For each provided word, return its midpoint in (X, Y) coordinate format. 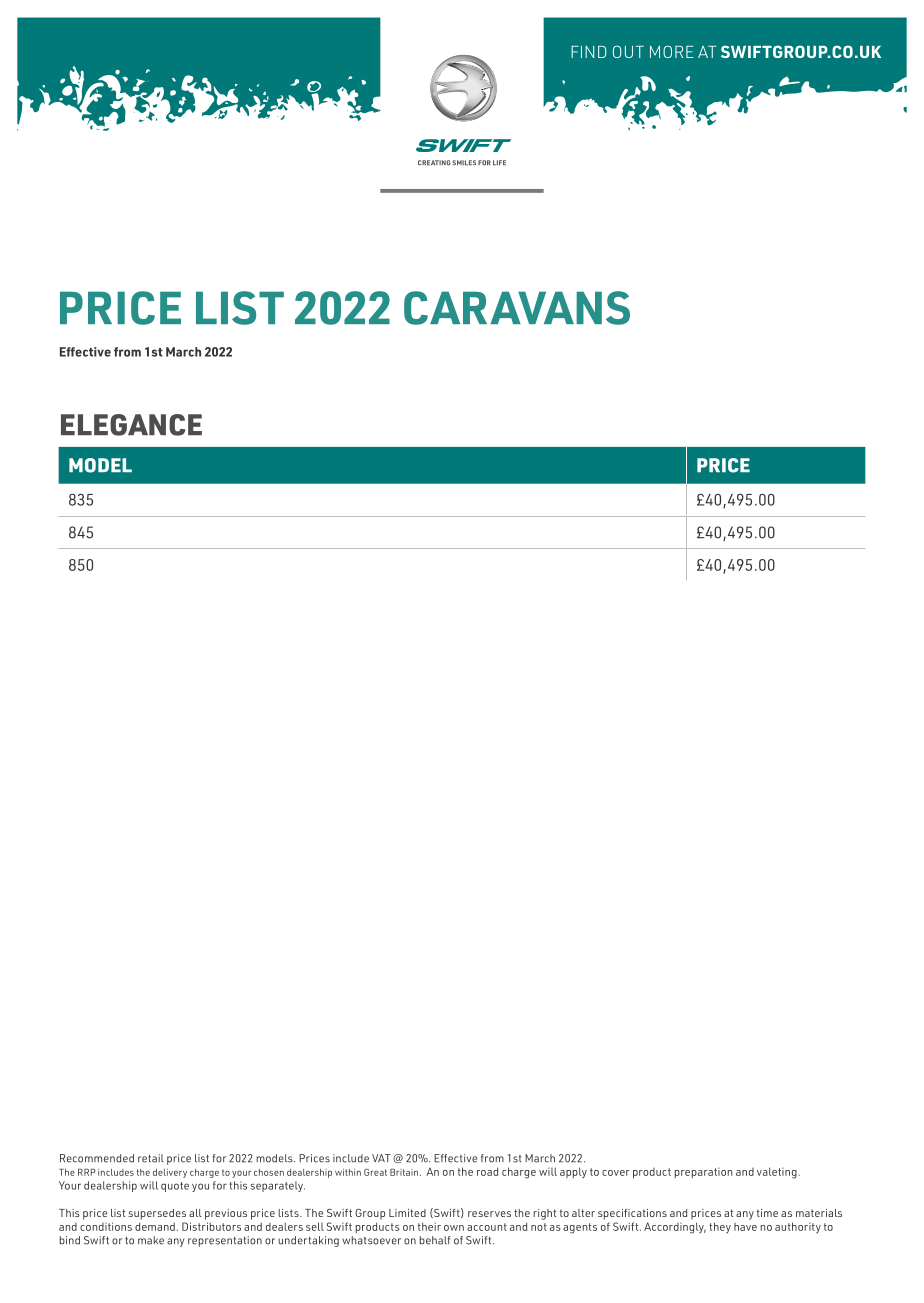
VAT (381, 1158)
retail (151, 1158)
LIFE (499, 162)
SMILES (464, 162)
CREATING (434, 163)
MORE (672, 51)
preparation (703, 1173)
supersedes (157, 1214)
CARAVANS (517, 308)
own (454, 1228)
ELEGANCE (131, 425)
